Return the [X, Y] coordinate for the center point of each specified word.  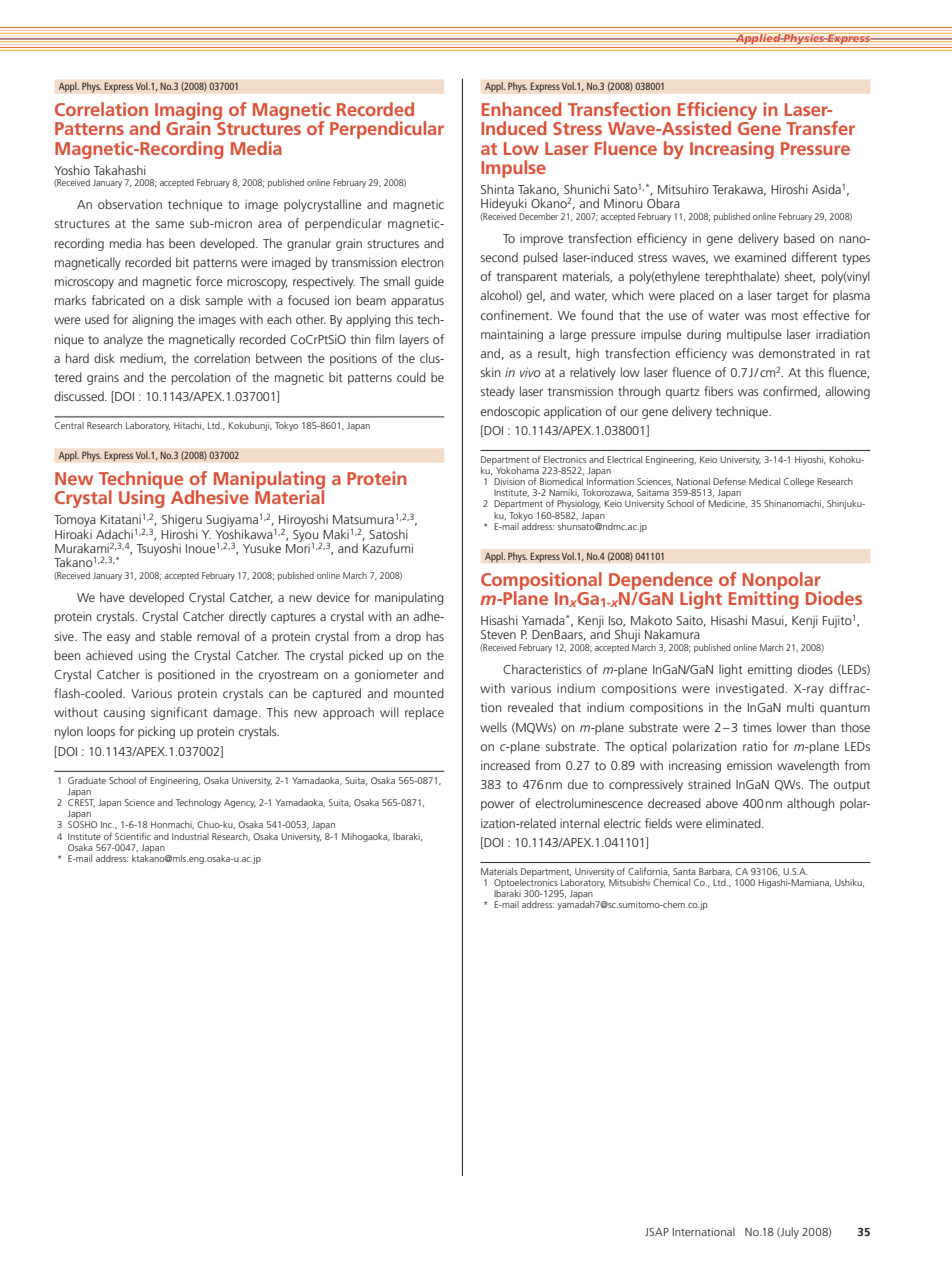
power [498, 806]
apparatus [417, 302]
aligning [152, 320]
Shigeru [182, 520]
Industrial [190, 836]
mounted [419, 693]
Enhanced [522, 109]
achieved [109, 655]
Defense [729, 481]
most [785, 316]
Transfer [820, 128]
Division [509, 481]
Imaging [190, 112]
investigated [750, 689]
